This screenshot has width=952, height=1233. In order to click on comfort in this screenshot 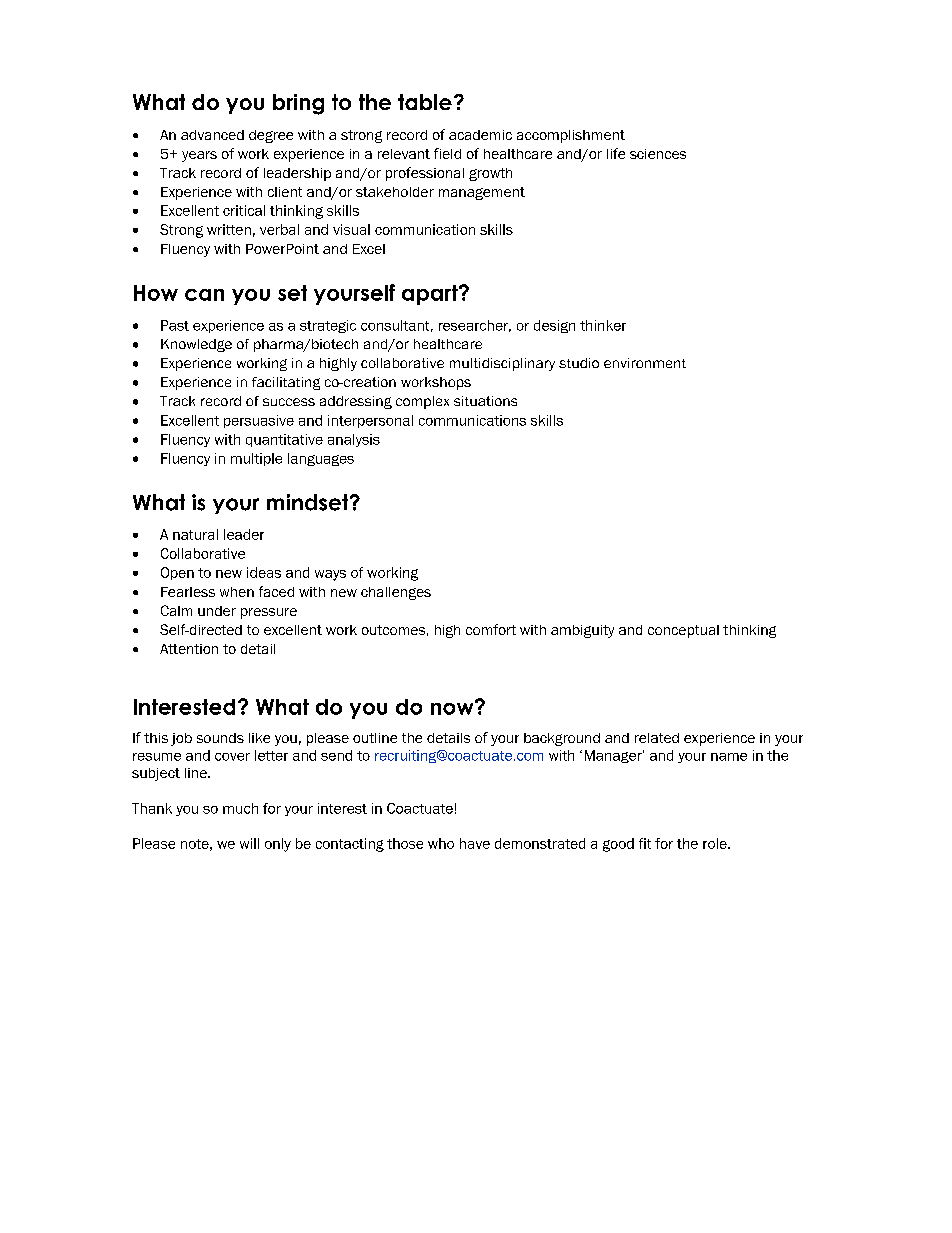, I will do `click(491, 629)`.
